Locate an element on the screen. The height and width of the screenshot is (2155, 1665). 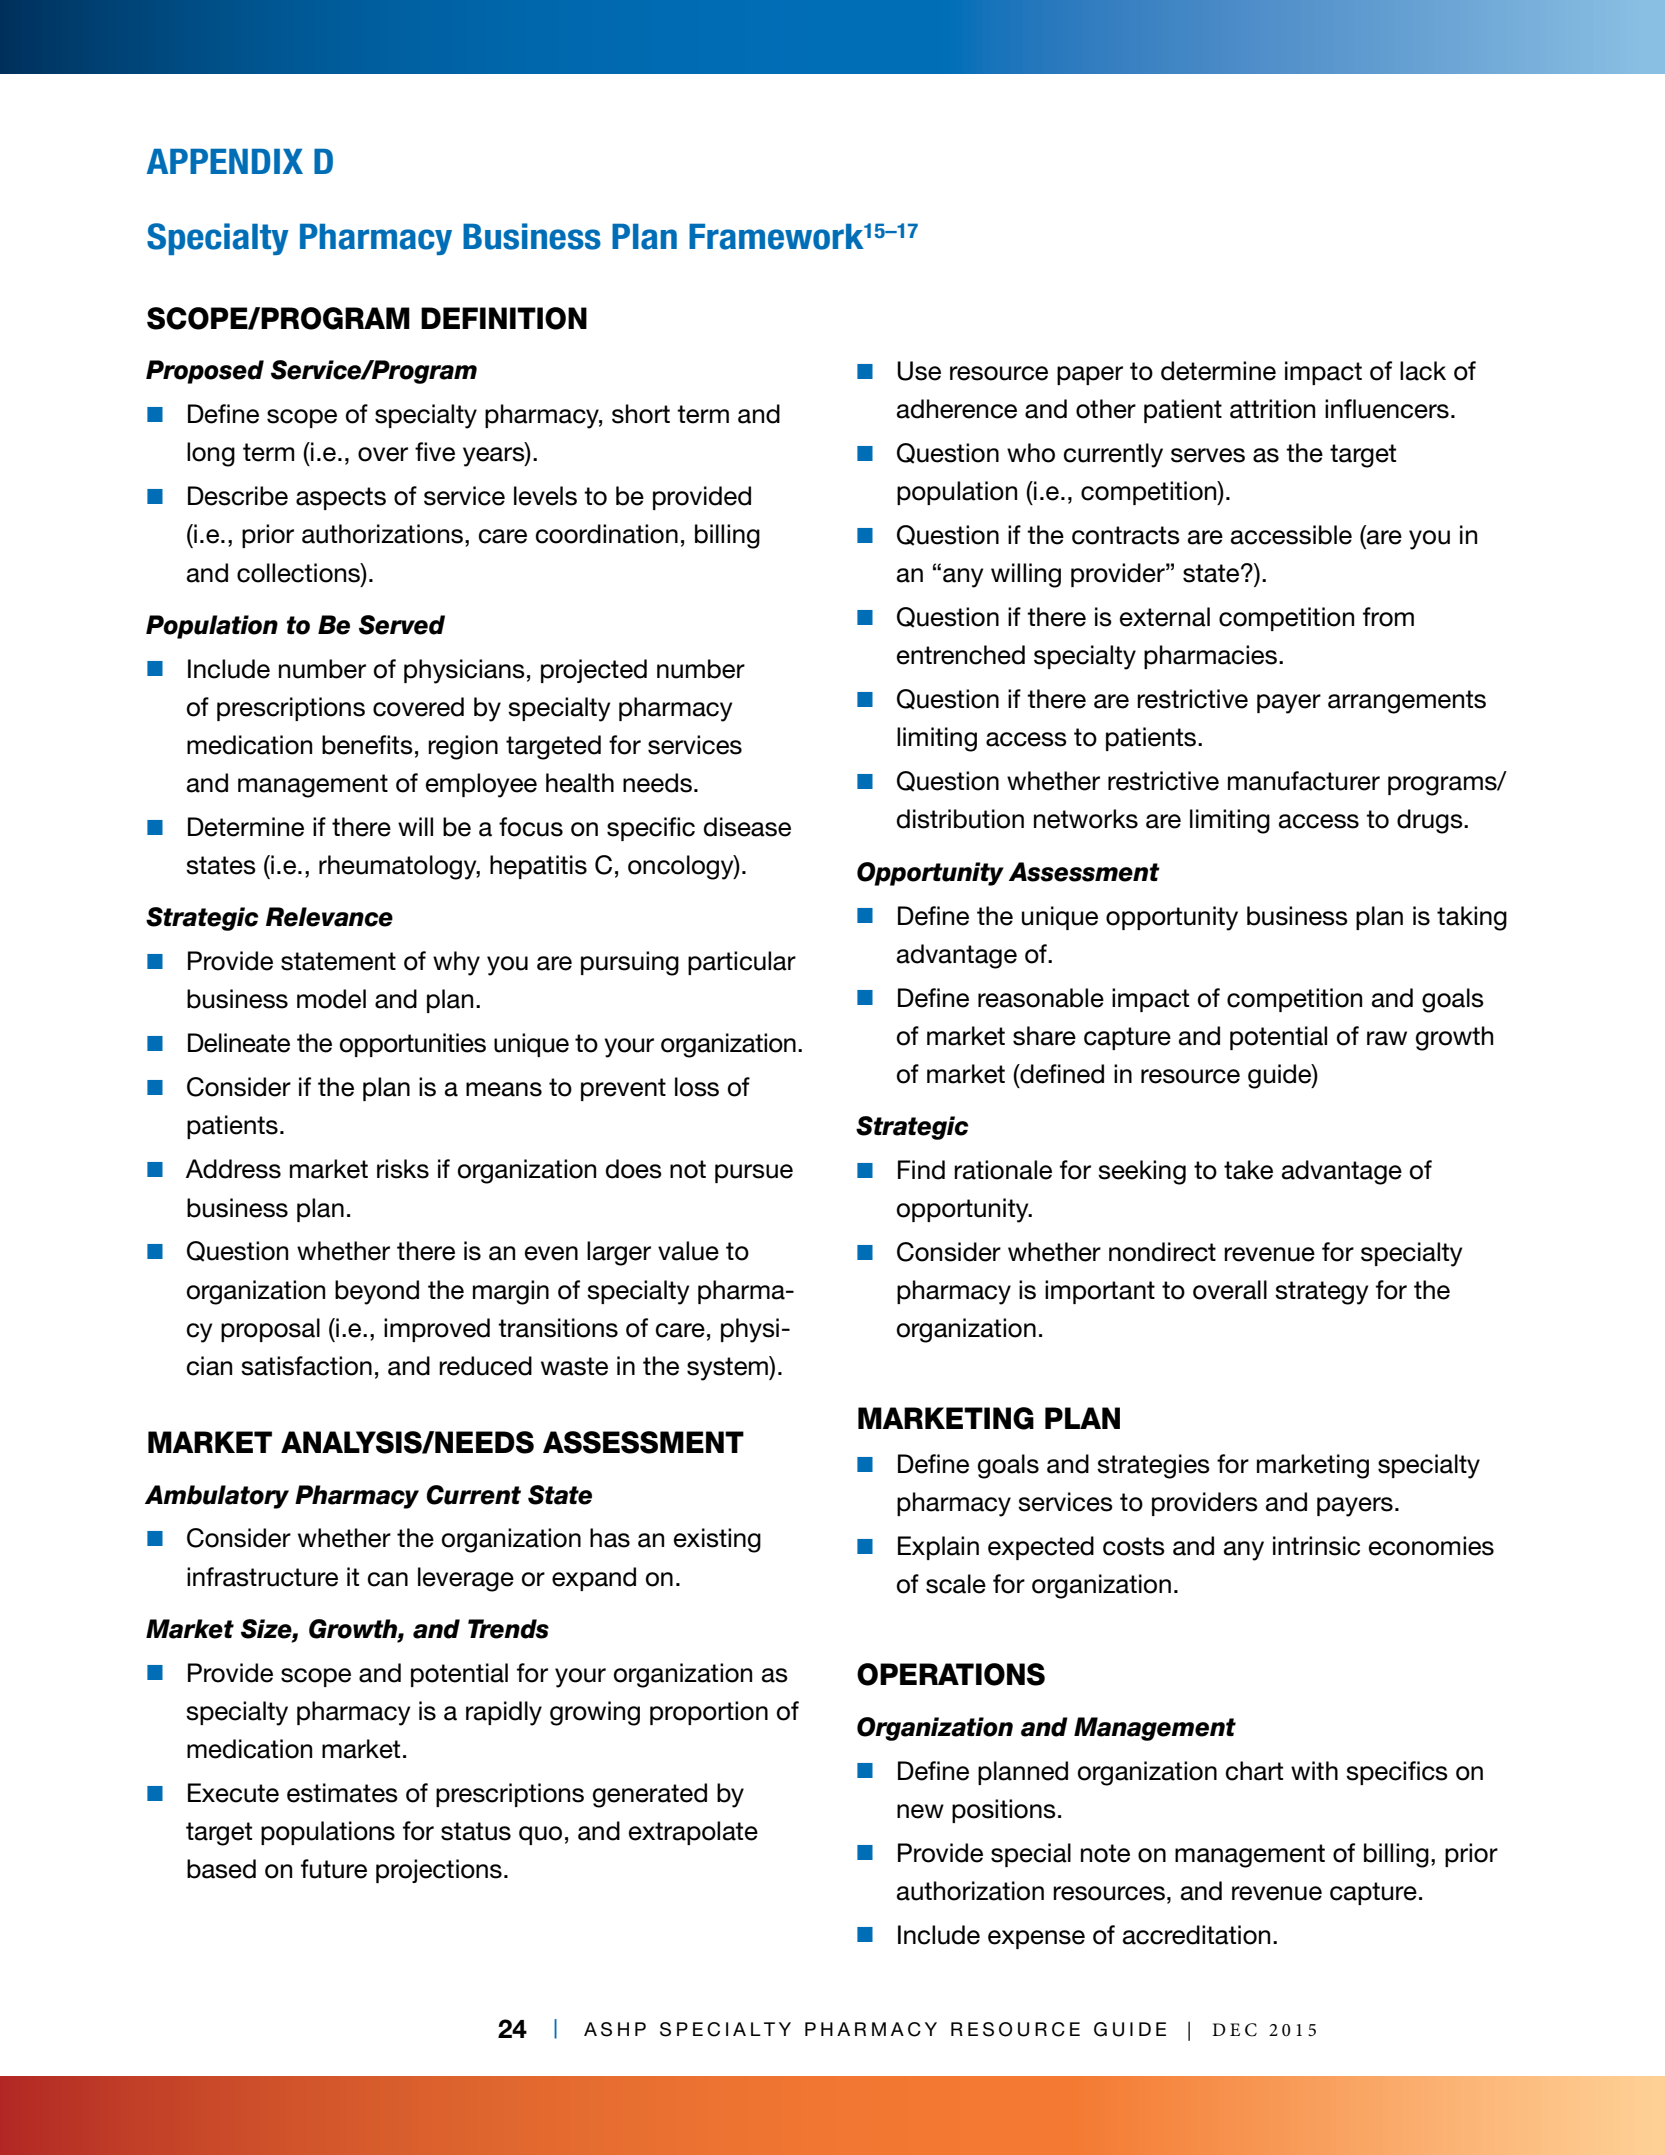
DEC is located at coordinates (1234, 2030).
